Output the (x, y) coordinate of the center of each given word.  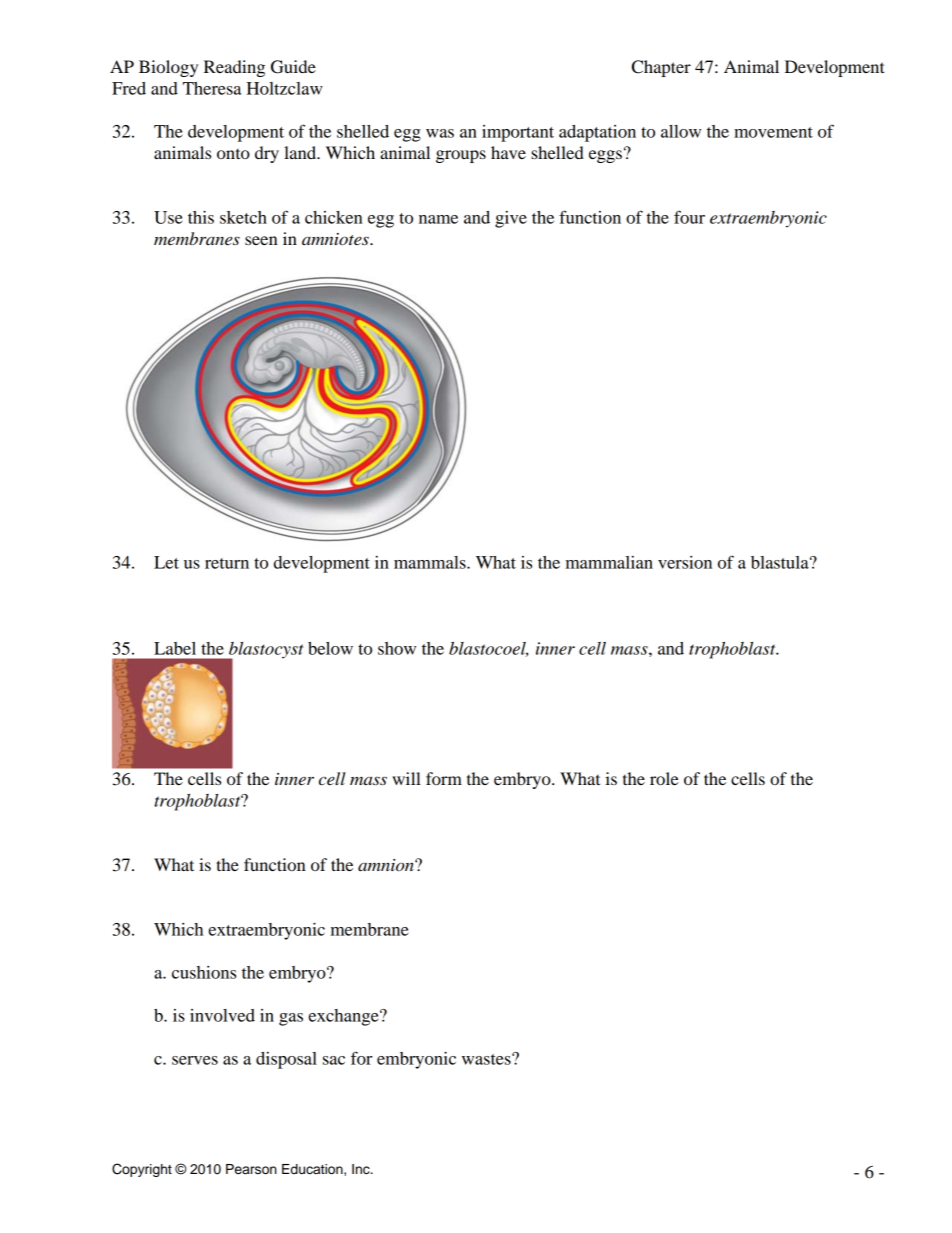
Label (175, 648)
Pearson (251, 1169)
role (664, 778)
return (227, 563)
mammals (431, 562)
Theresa (212, 88)
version (685, 562)
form (444, 778)
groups (461, 156)
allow (681, 131)
